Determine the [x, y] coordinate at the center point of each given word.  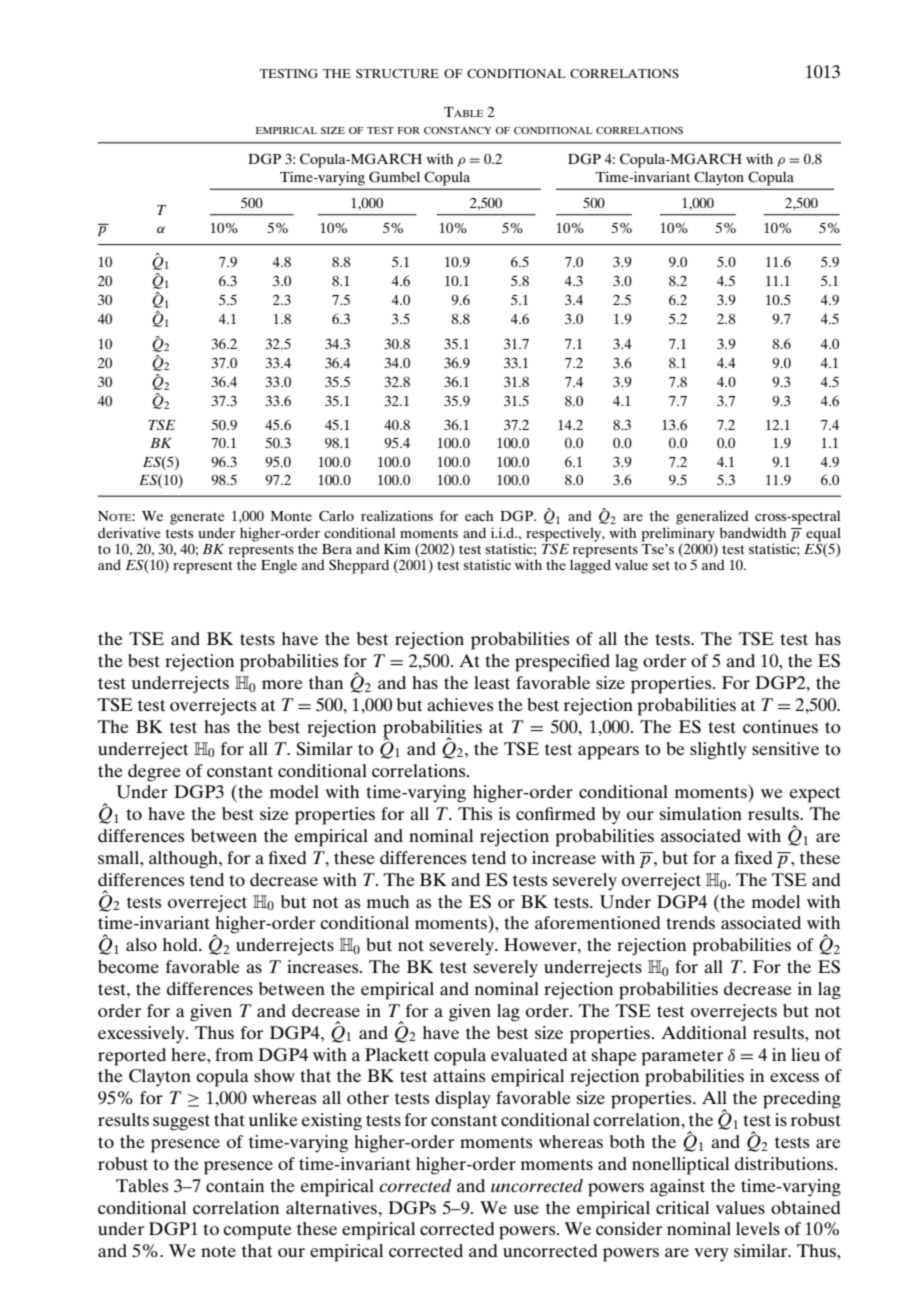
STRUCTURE [397, 74]
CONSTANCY [457, 130]
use [526, 1209]
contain [235, 1185]
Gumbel [394, 177]
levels [758, 1228]
